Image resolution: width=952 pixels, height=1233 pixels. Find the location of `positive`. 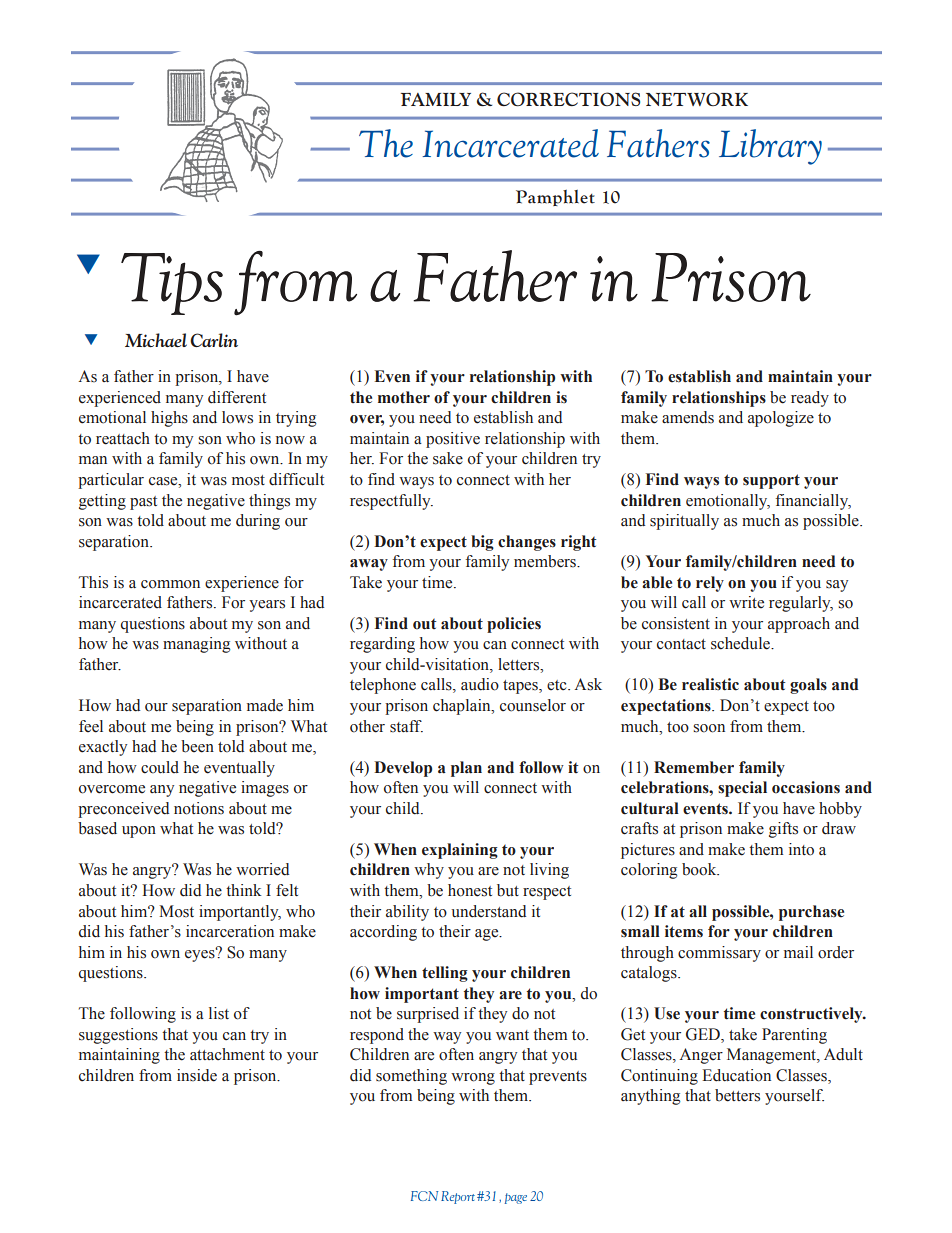

positive is located at coordinates (453, 440).
